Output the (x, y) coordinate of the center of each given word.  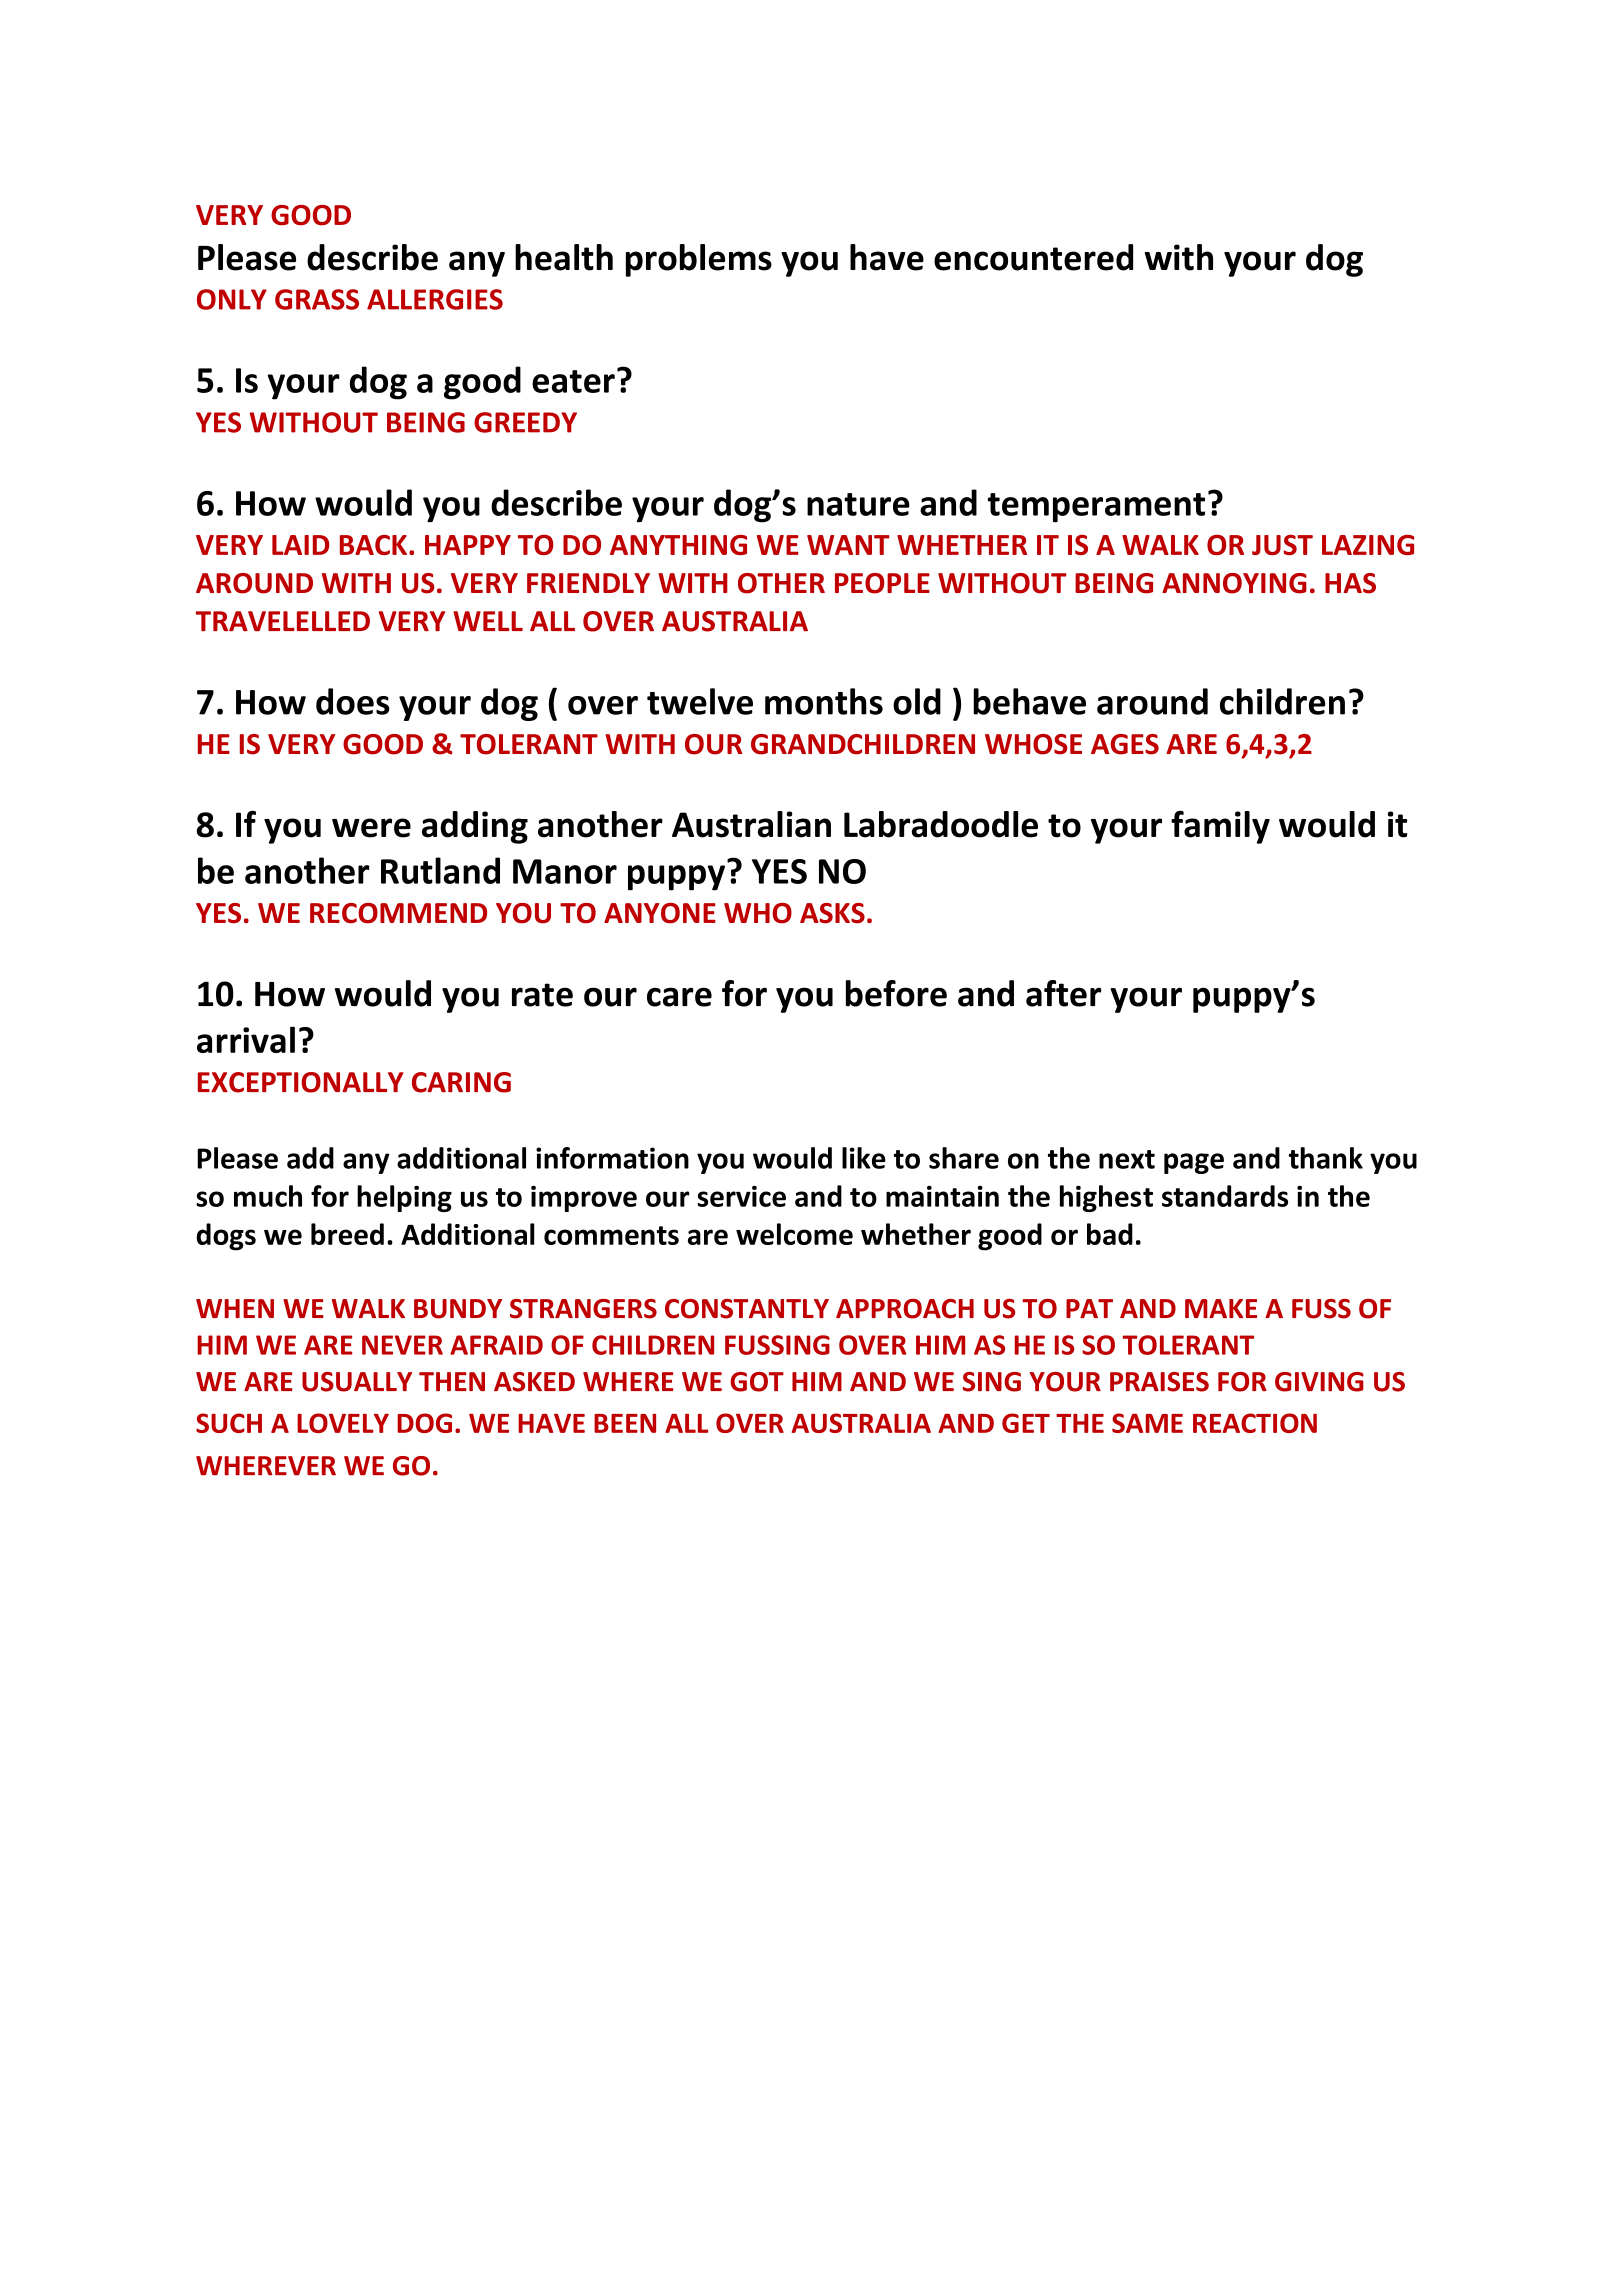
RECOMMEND (398, 913)
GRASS (317, 299)
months (824, 701)
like (864, 1158)
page (1194, 1163)
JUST (1282, 545)
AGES (1125, 744)
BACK (373, 545)
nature (858, 504)
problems (699, 260)
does (353, 701)
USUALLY (357, 1382)
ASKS (832, 913)
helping (404, 1198)
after (1063, 993)
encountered (1033, 257)
